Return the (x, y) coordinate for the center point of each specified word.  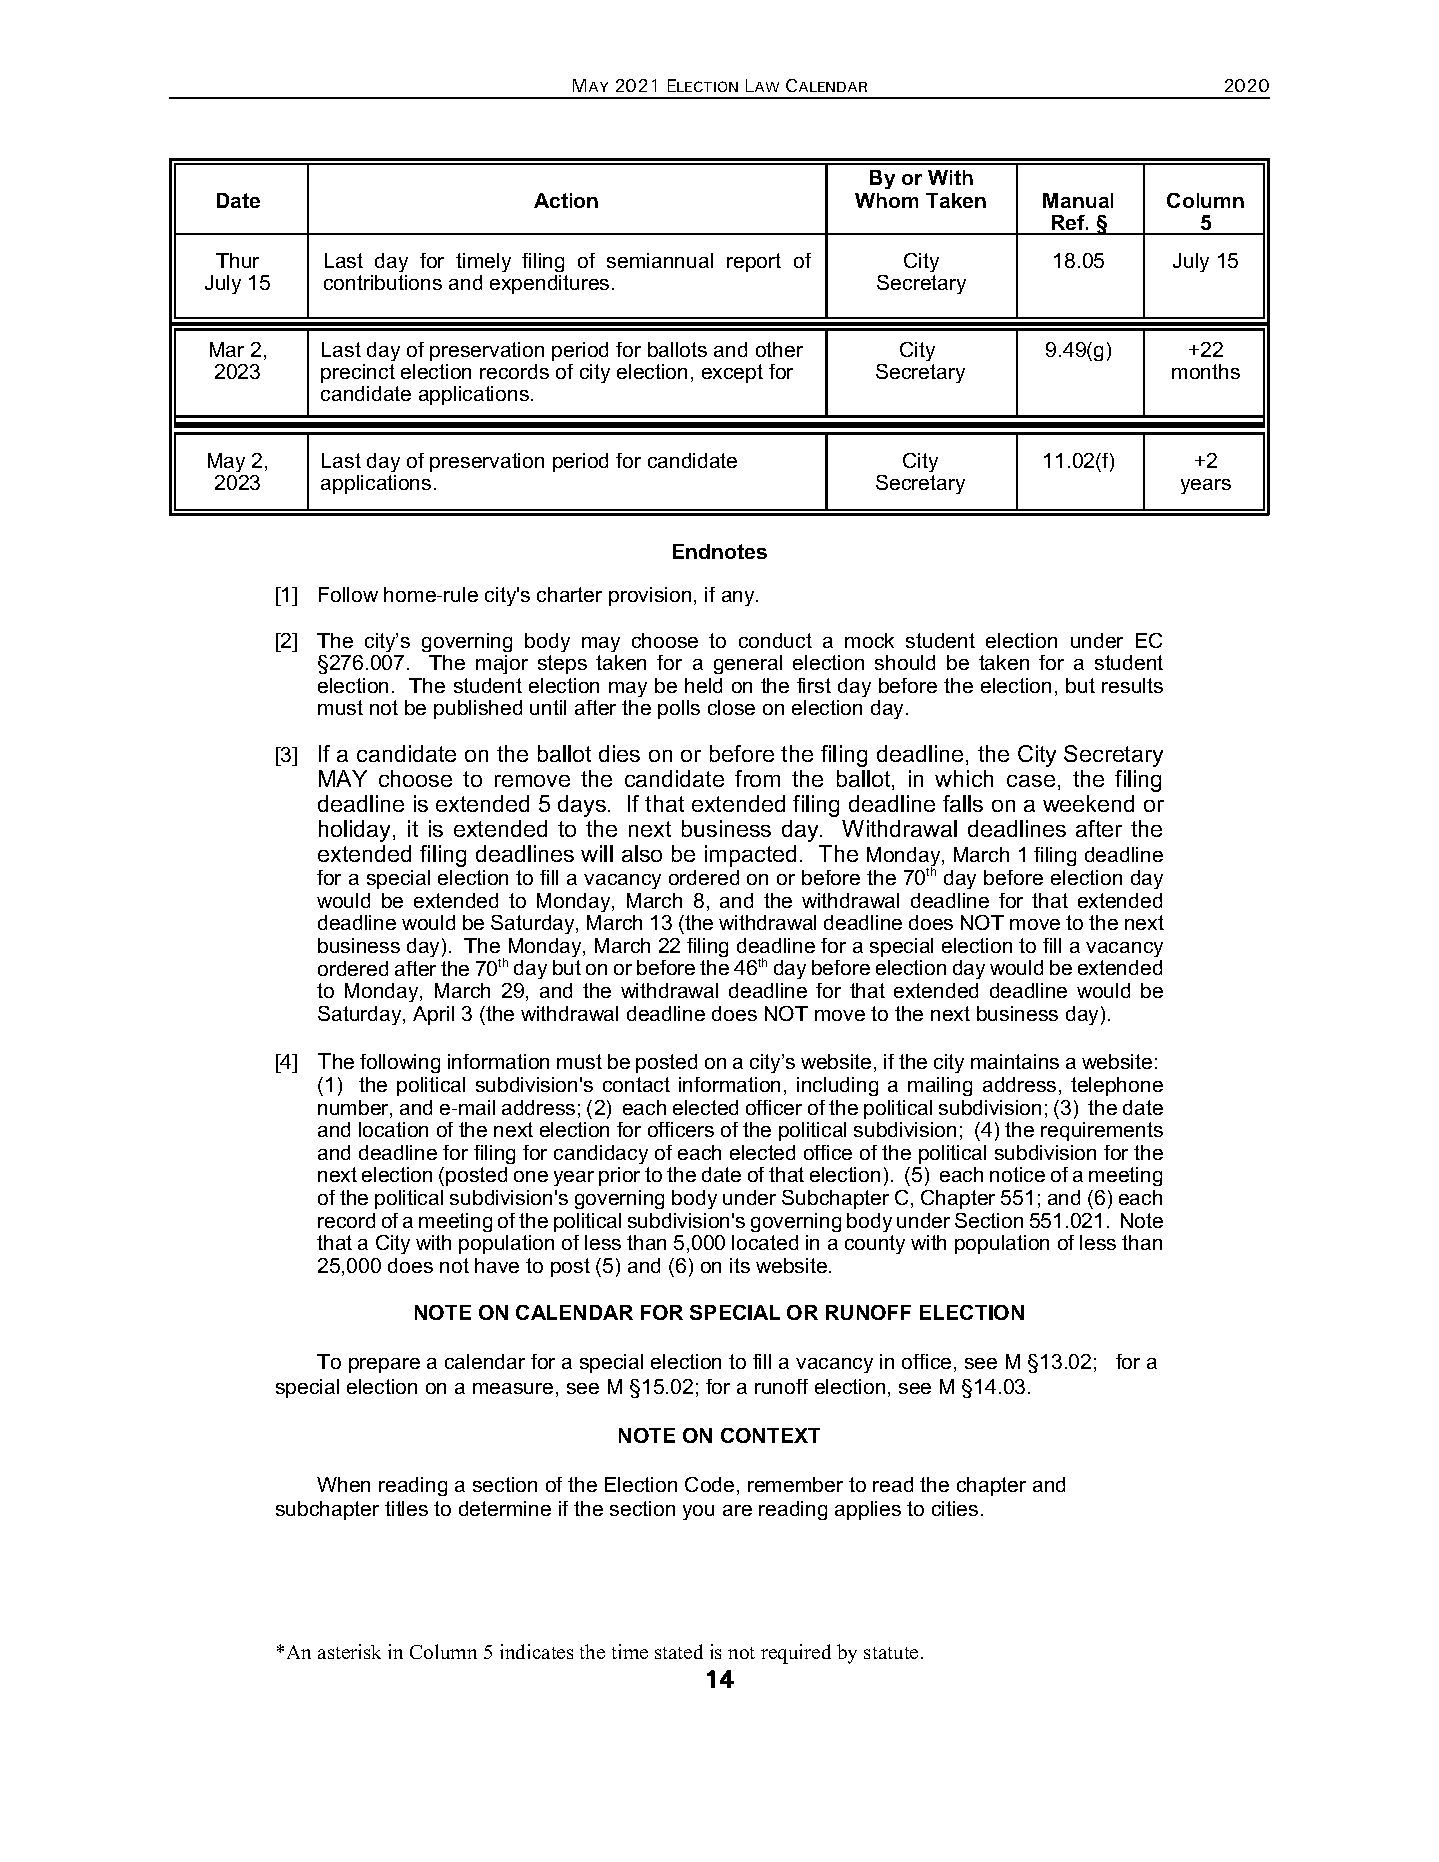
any (739, 598)
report (754, 262)
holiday (356, 831)
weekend (1088, 803)
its (740, 1265)
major (502, 664)
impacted (750, 856)
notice (1017, 1174)
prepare (384, 1365)
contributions (383, 282)
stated (679, 1651)
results (1132, 685)
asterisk (349, 1651)
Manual (1078, 200)
